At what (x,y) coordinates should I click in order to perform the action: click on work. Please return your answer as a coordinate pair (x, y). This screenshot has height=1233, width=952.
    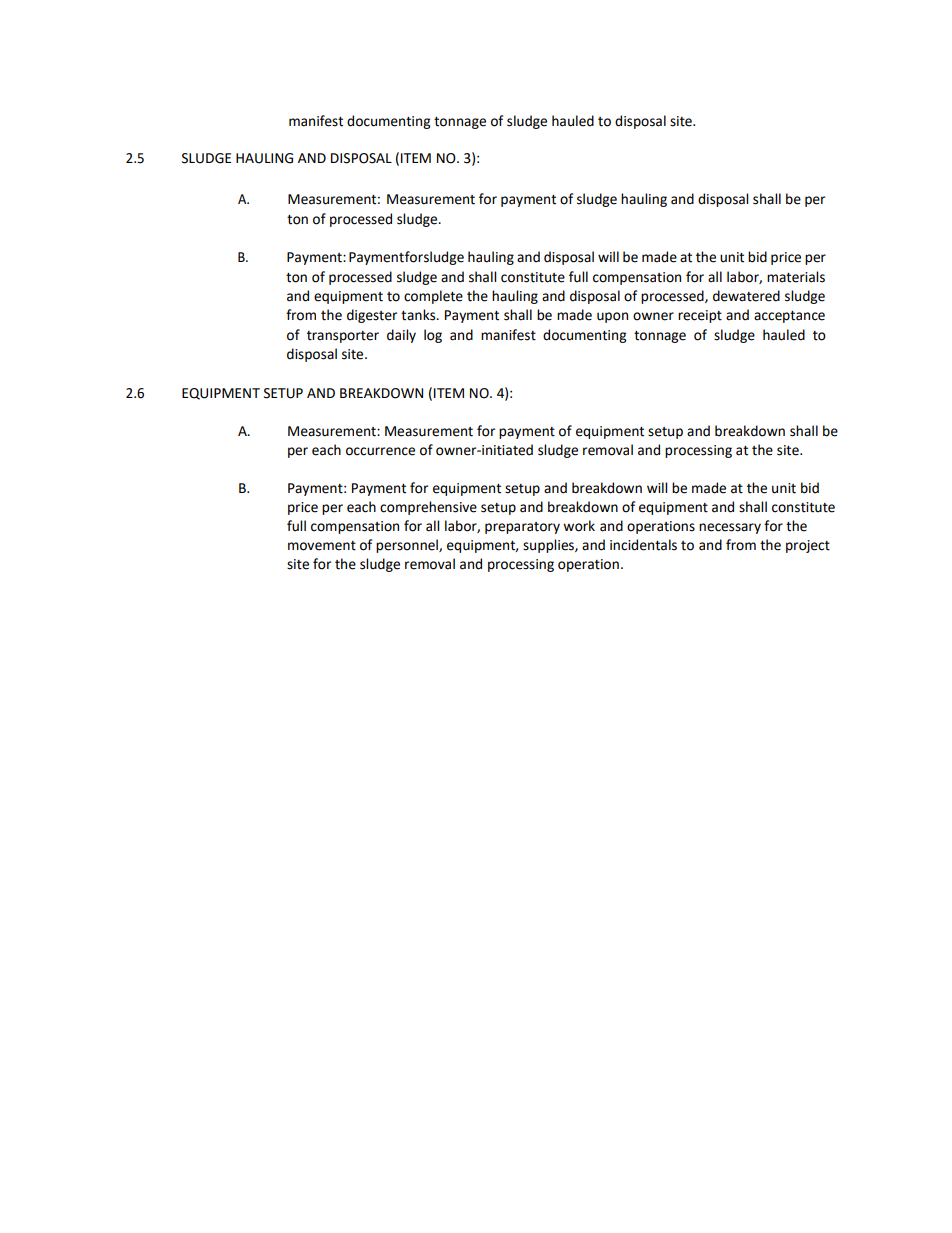
    Looking at the image, I should click on (579, 526).
